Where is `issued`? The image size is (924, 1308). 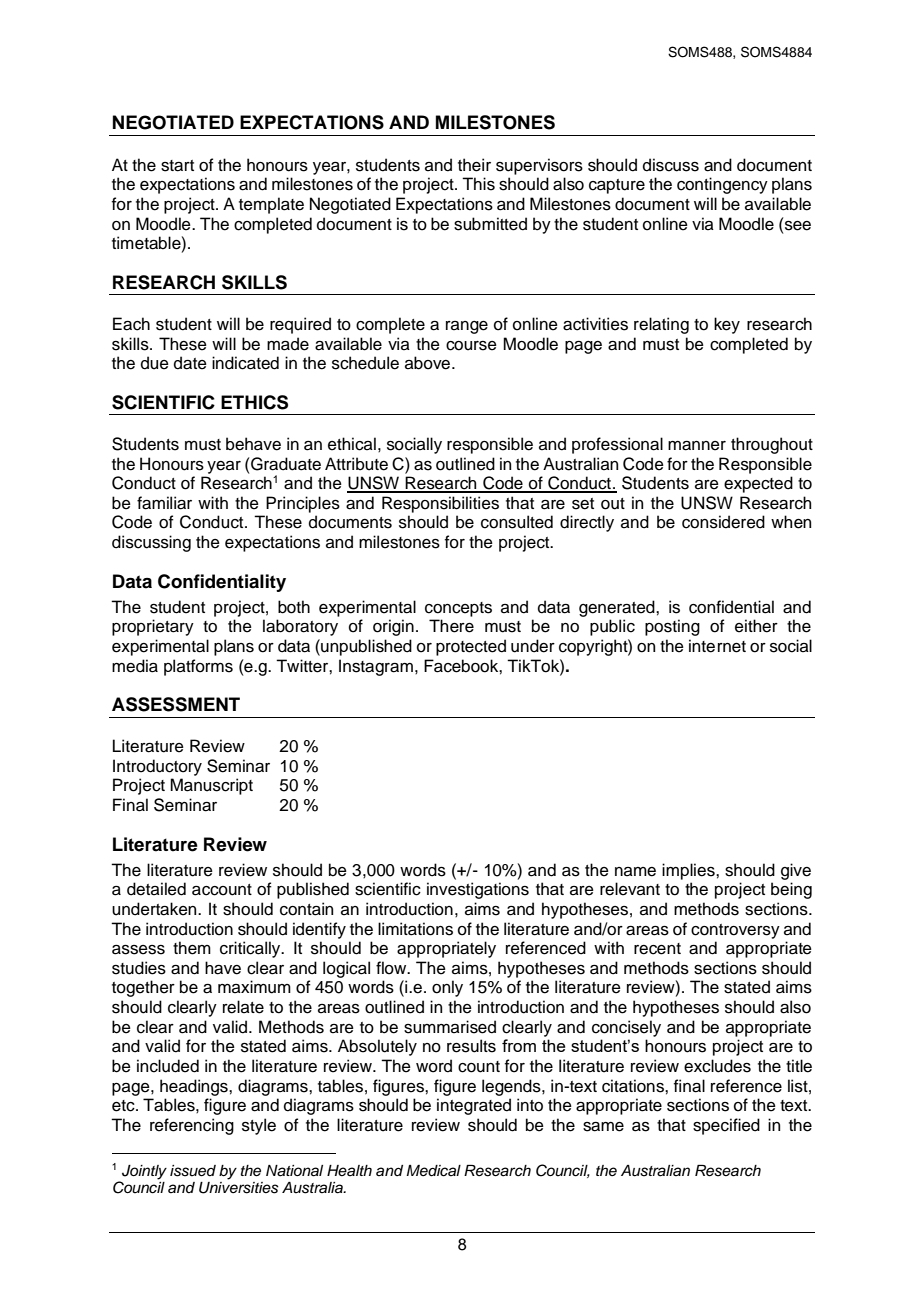
issued is located at coordinates (193, 1171).
